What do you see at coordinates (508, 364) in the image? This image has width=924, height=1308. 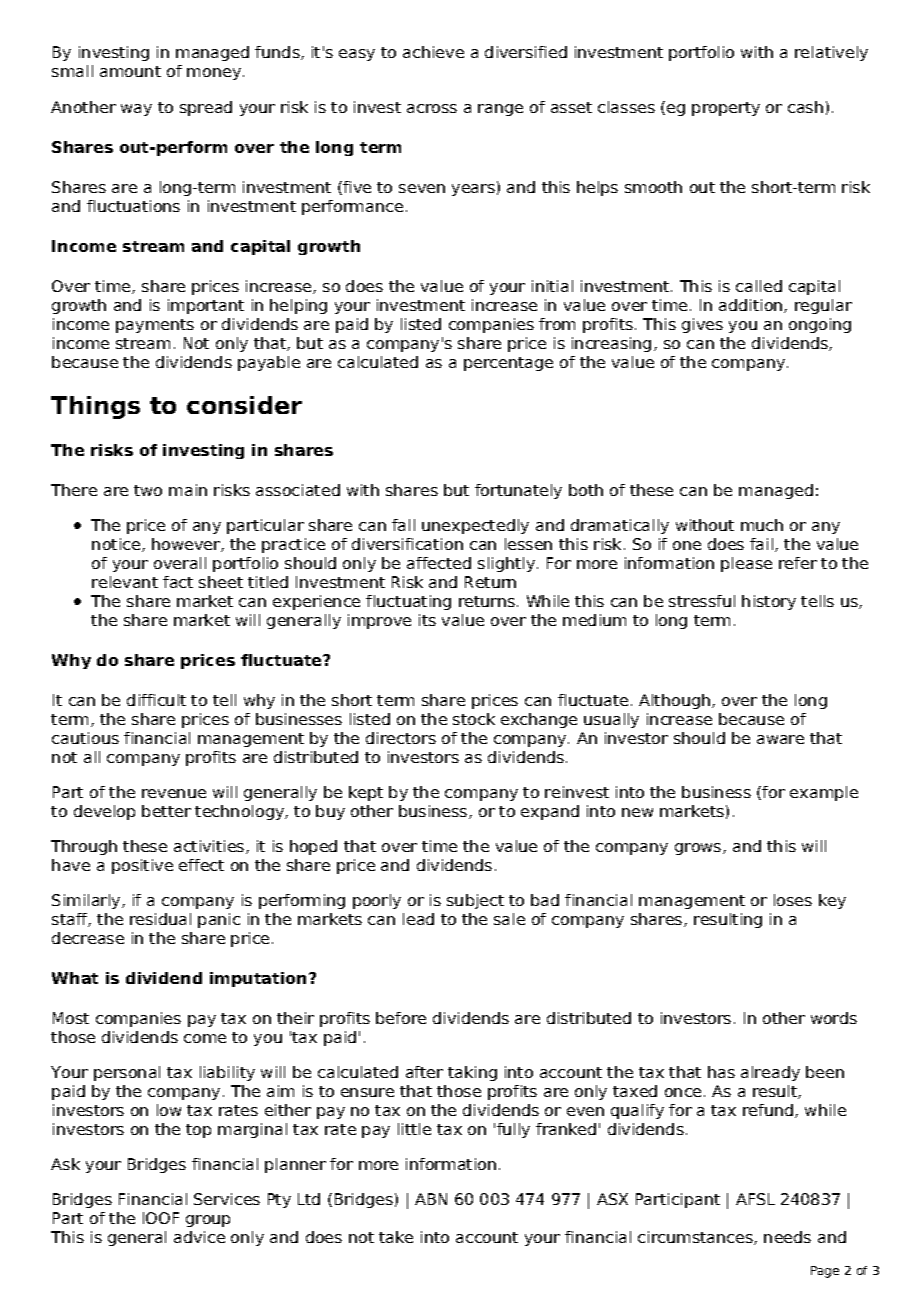 I see `percentage` at bounding box center [508, 364].
